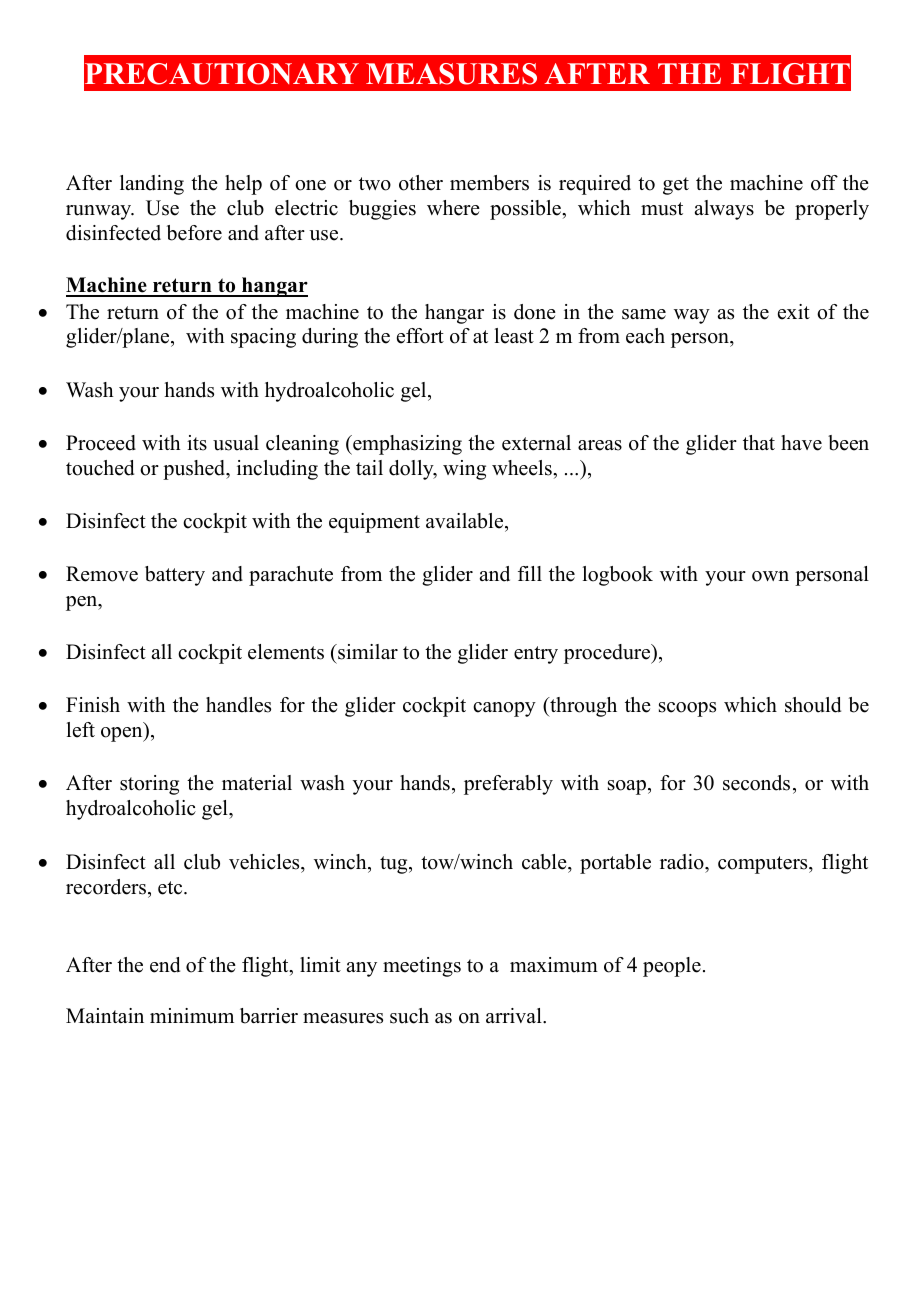  Describe the element at coordinates (152, 185) in the screenshot. I see `landing` at that location.
